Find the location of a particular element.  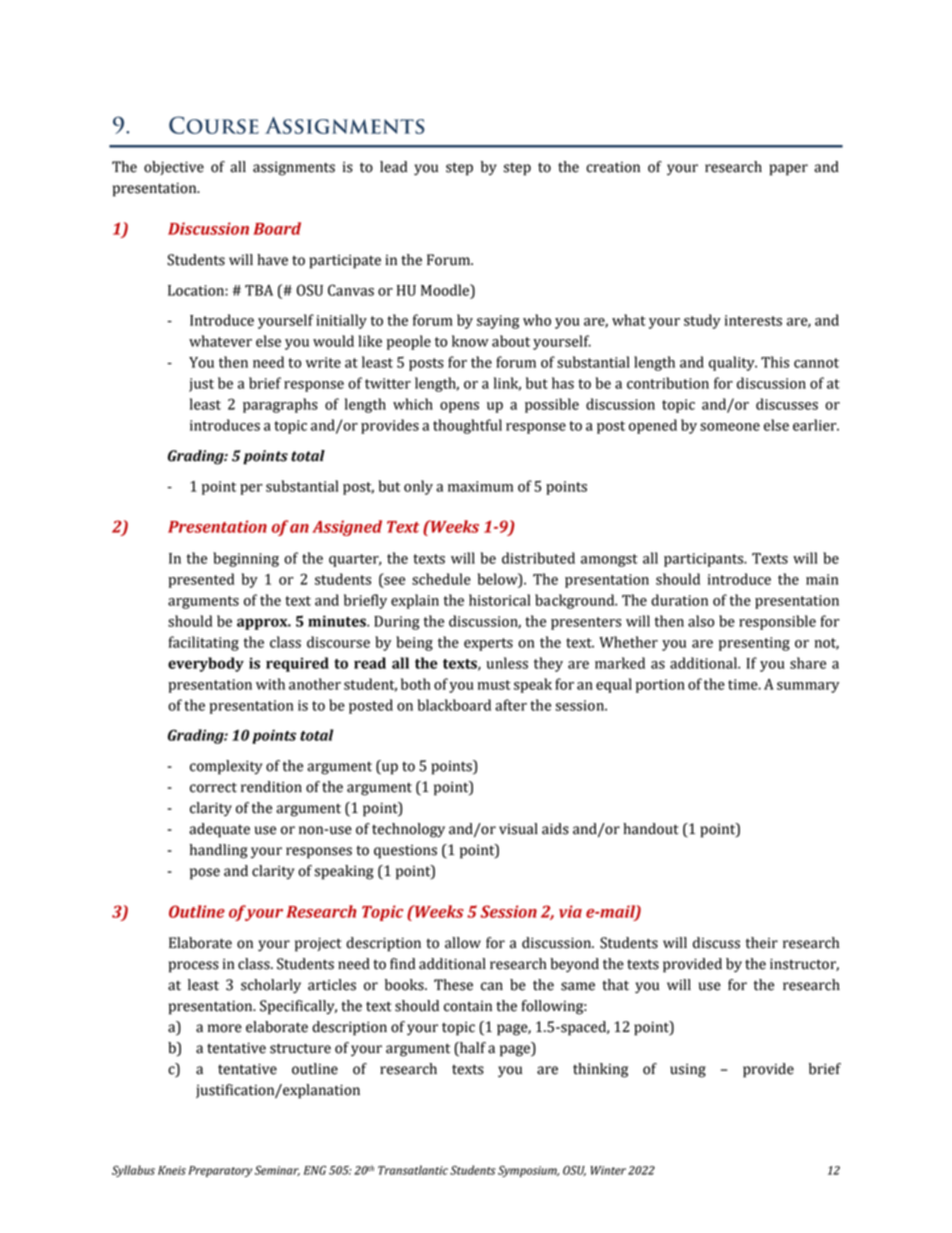

This is located at coordinates (775, 362).
